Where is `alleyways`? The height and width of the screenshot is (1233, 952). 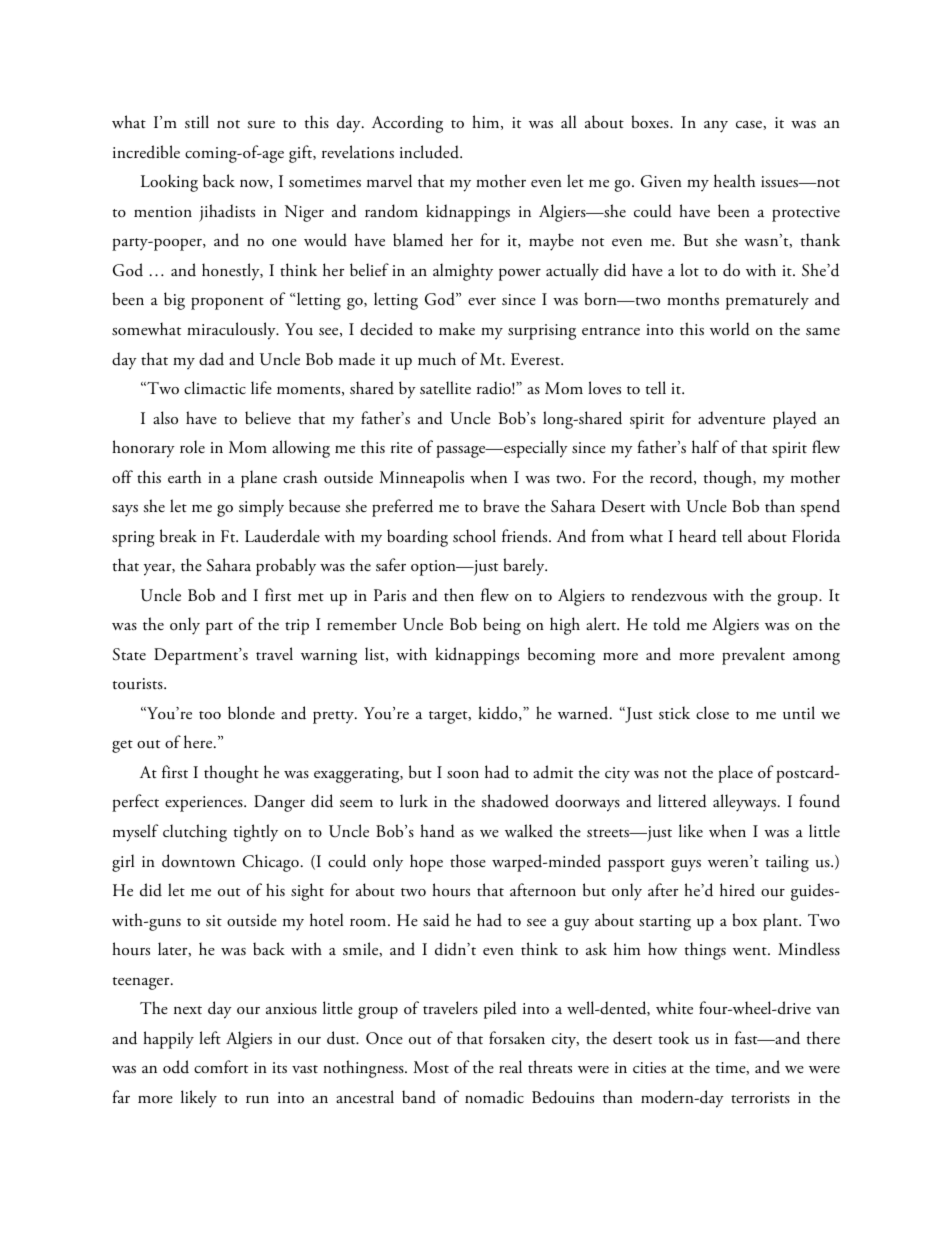
alleyways is located at coordinates (744, 803).
